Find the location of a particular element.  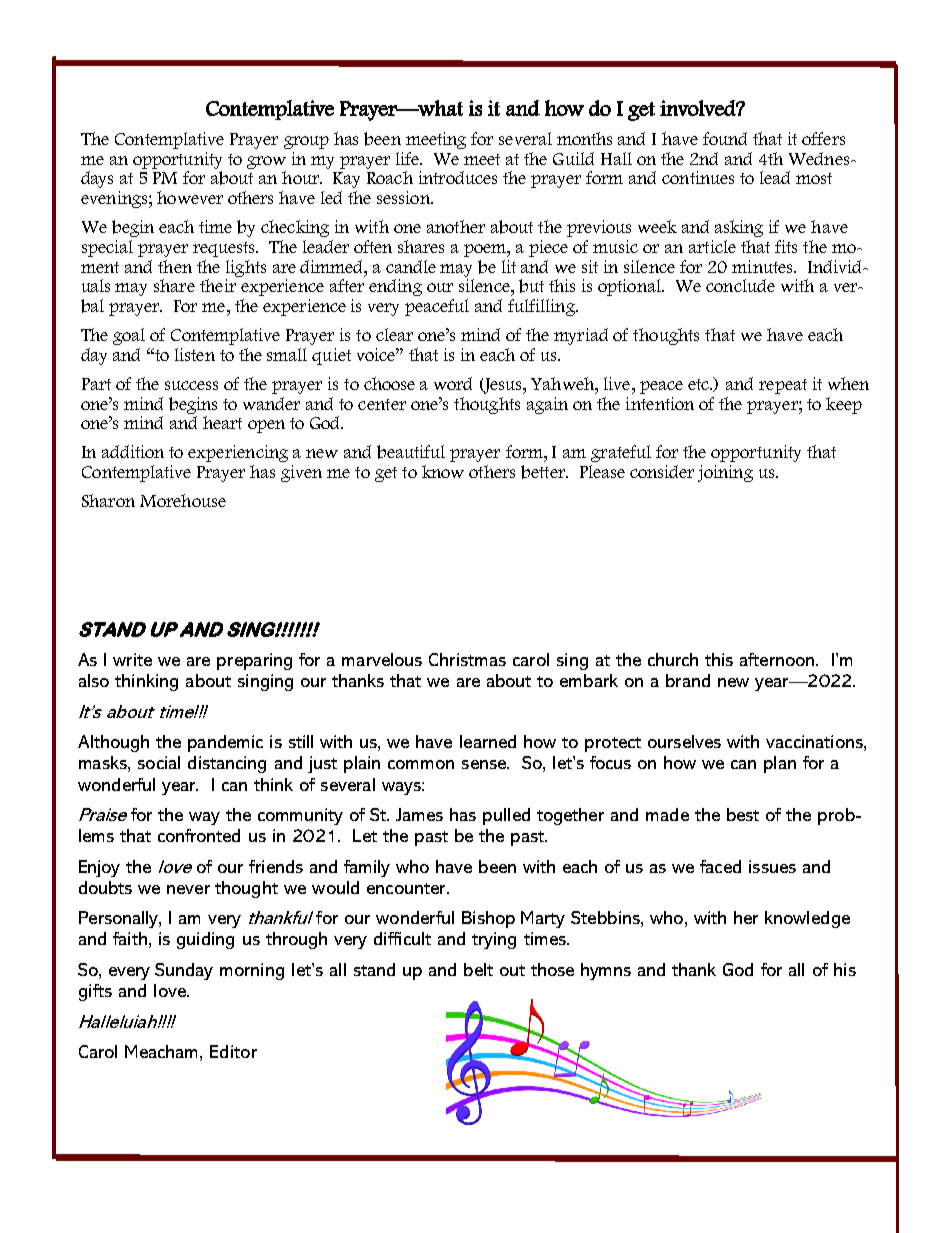

church is located at coordinates (673, 659).
